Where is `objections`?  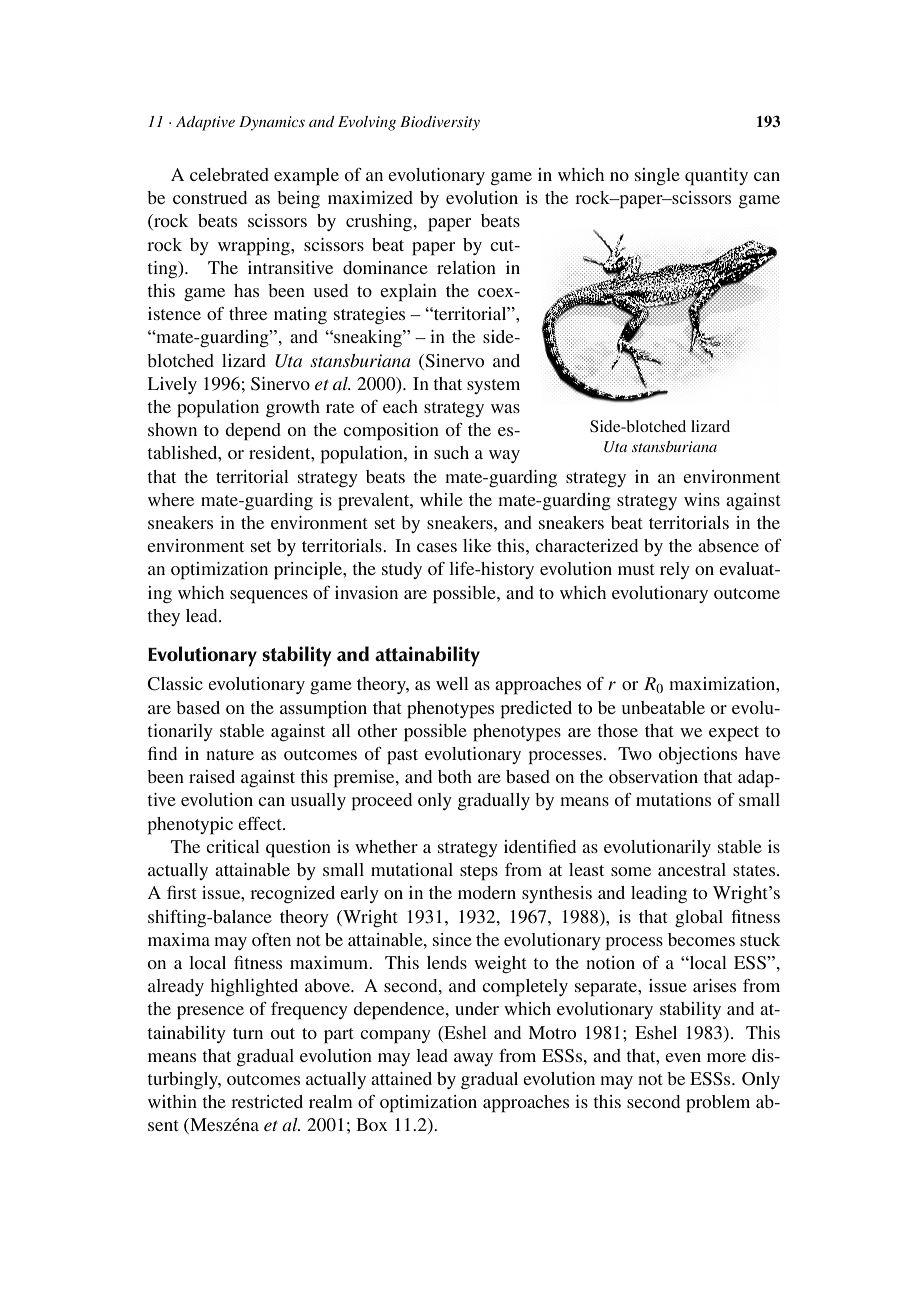
objections is located at coordinates (698, 755).
